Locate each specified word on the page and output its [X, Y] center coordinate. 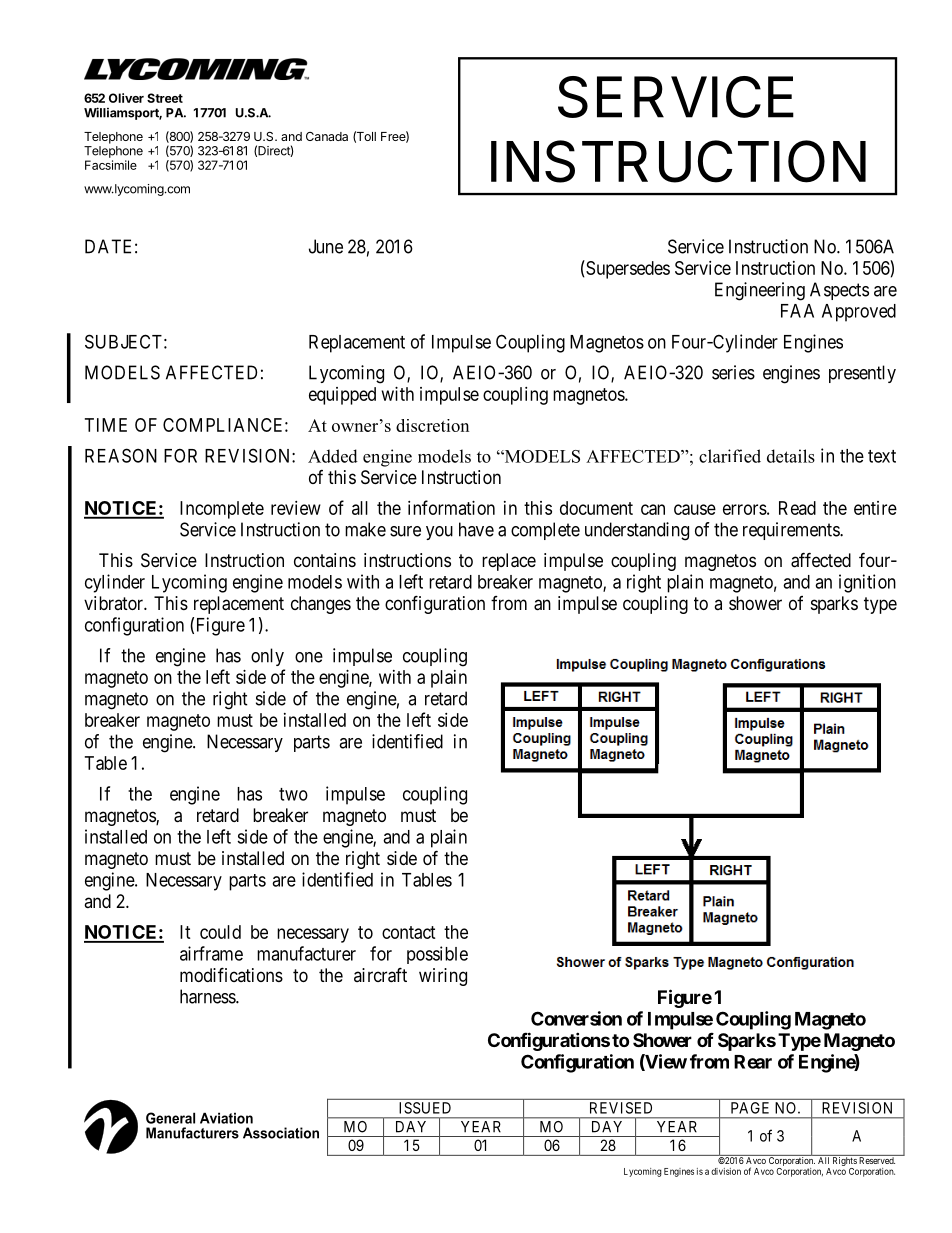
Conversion [576, 1018]
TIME [106, 425]
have [476, 529]
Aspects [839, 291]
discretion [432, 425]
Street [165, 98]
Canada [327, 136]
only [267, 657]
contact [409, 932]
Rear [753, 1062]
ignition [867, 583]
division [726, 1171]
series [733, 372]
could [220, 932]
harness [208, 996]
